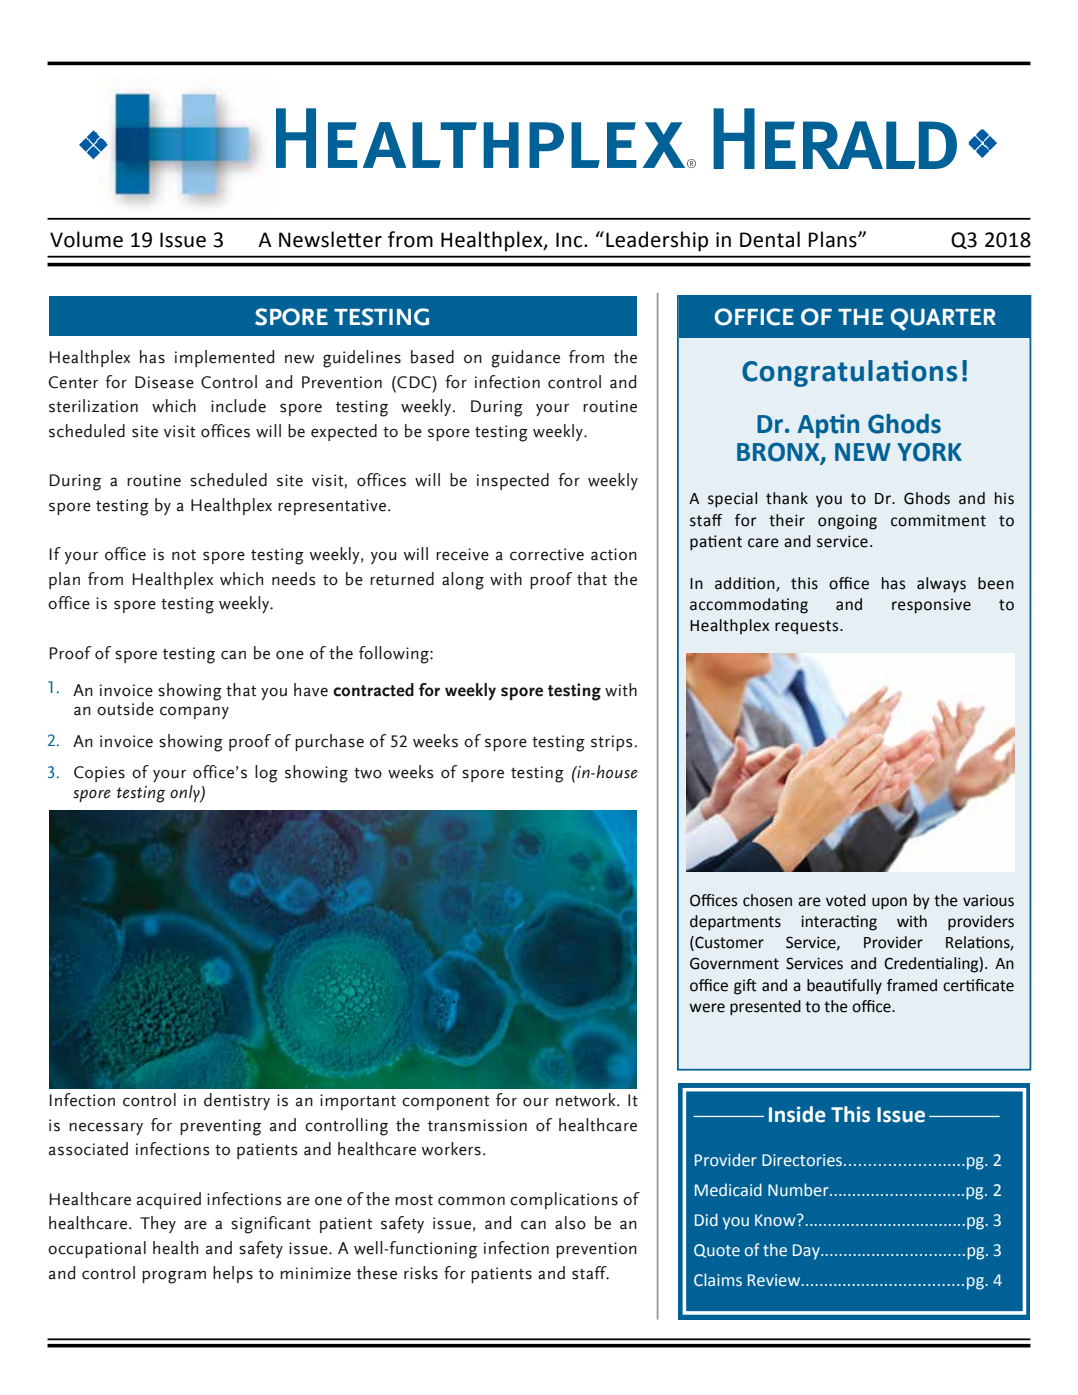  I want to click on strips, so click(612, 743).
